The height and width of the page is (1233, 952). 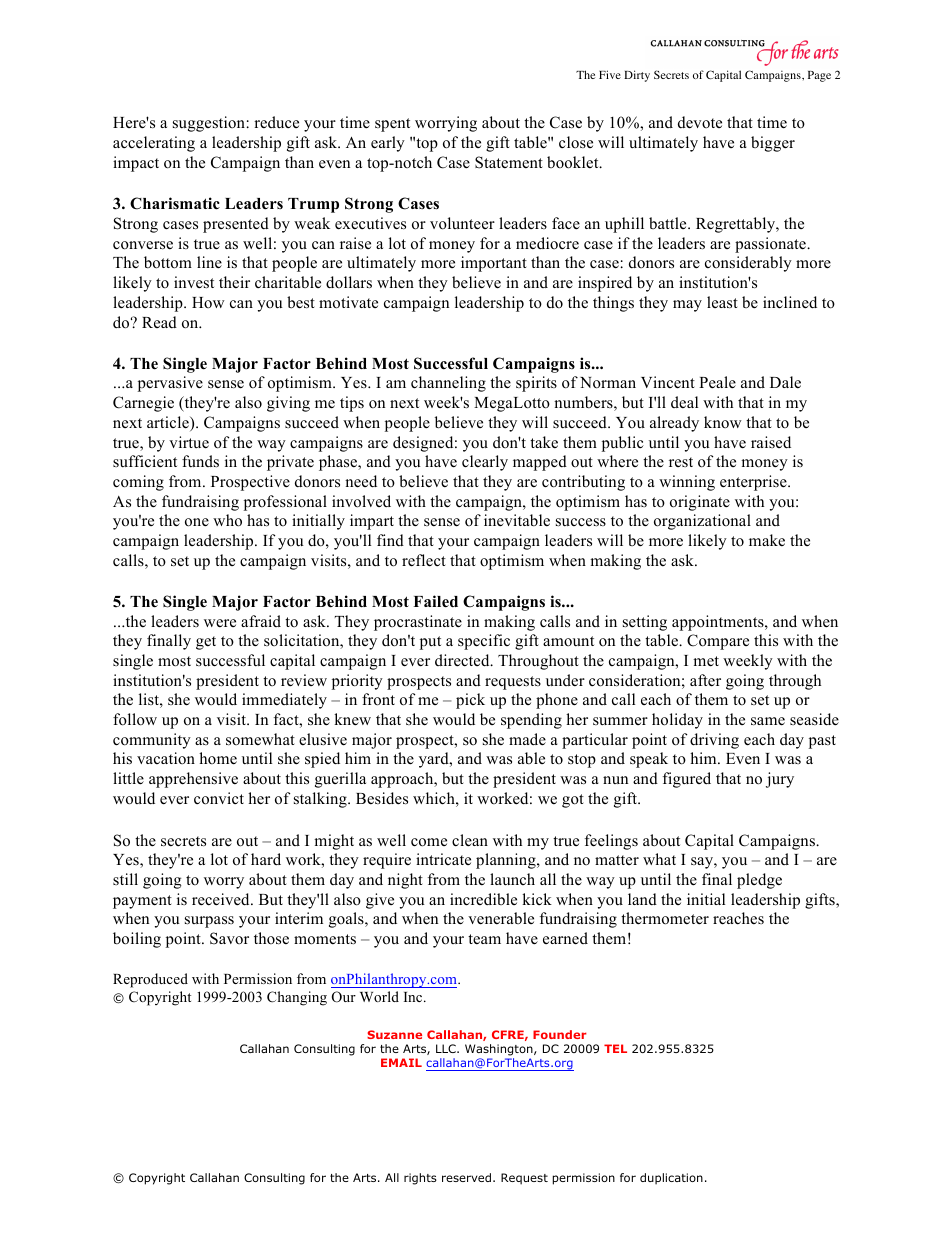 I want to click on enterprise, so click(x=754, y=483).
